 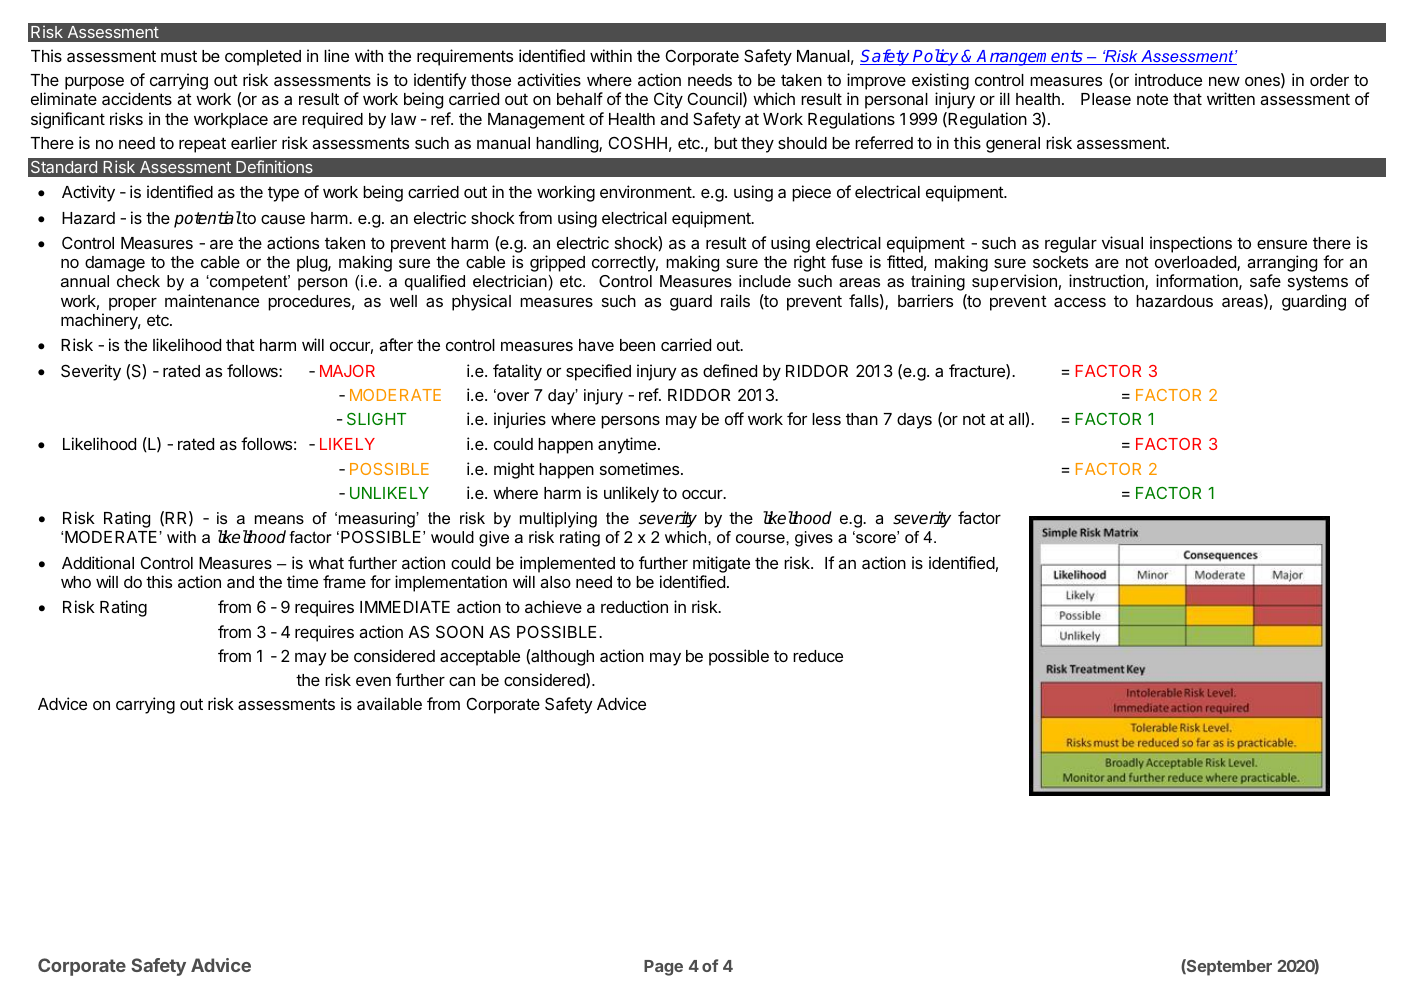 I want to click on MAJOR, so click(x=347, y=371).
